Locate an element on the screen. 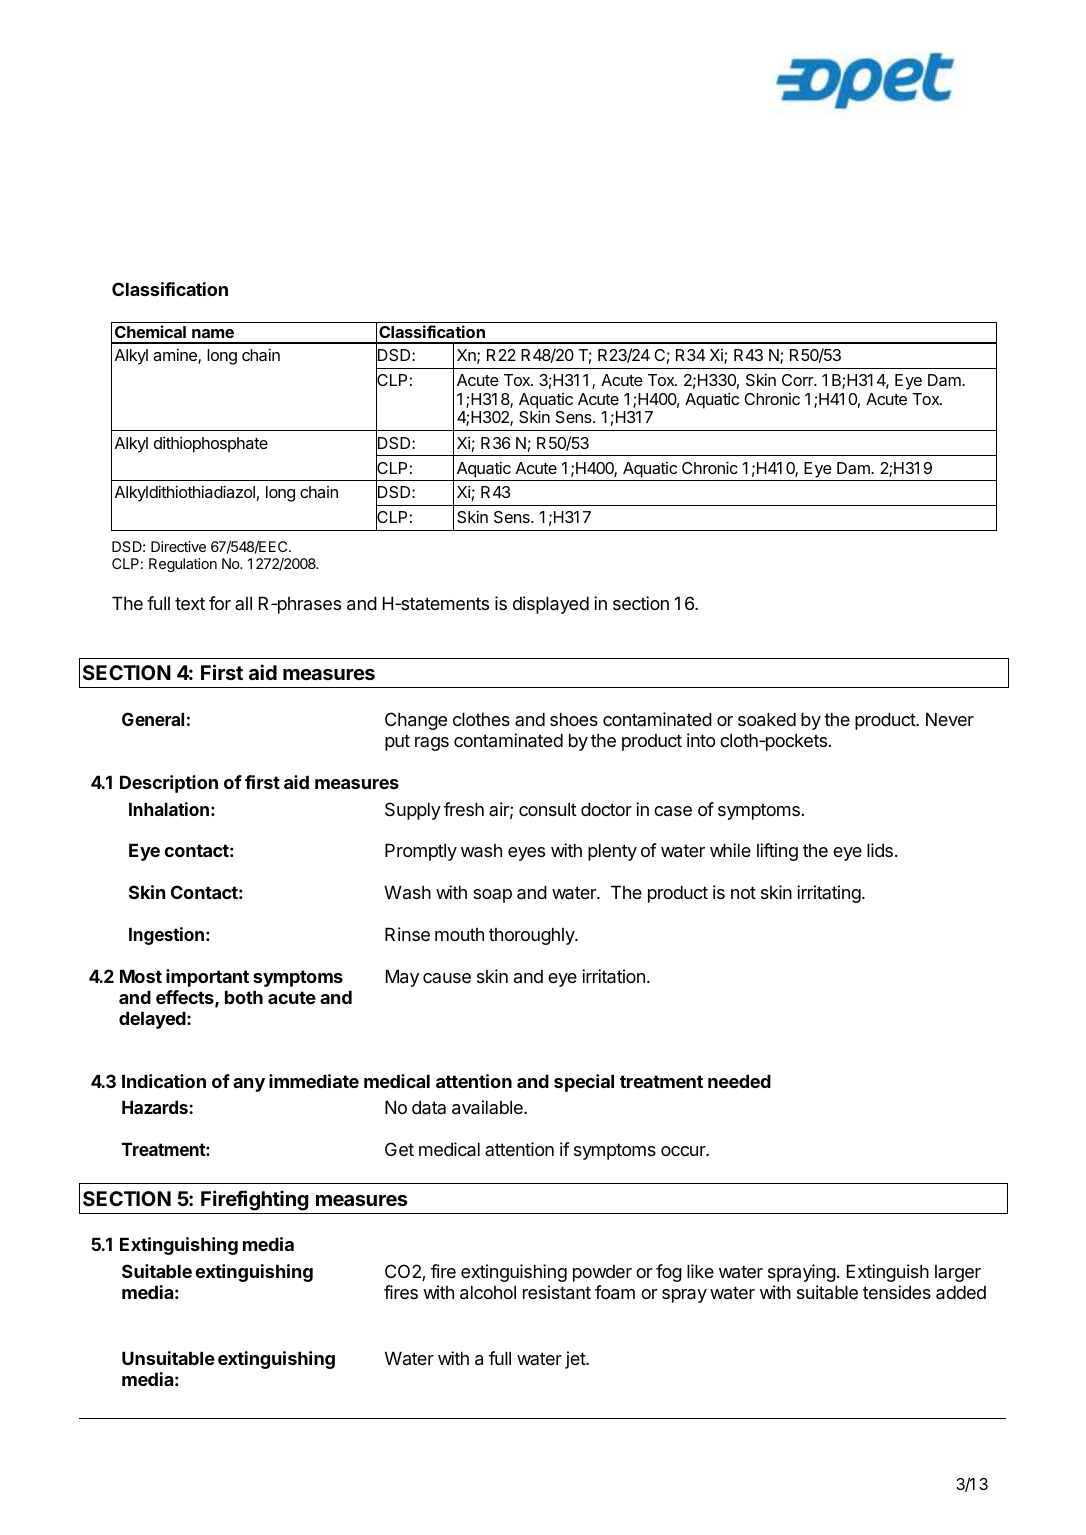 The image size is (1086, 1535). special is located at coordinates (584, 1083).
